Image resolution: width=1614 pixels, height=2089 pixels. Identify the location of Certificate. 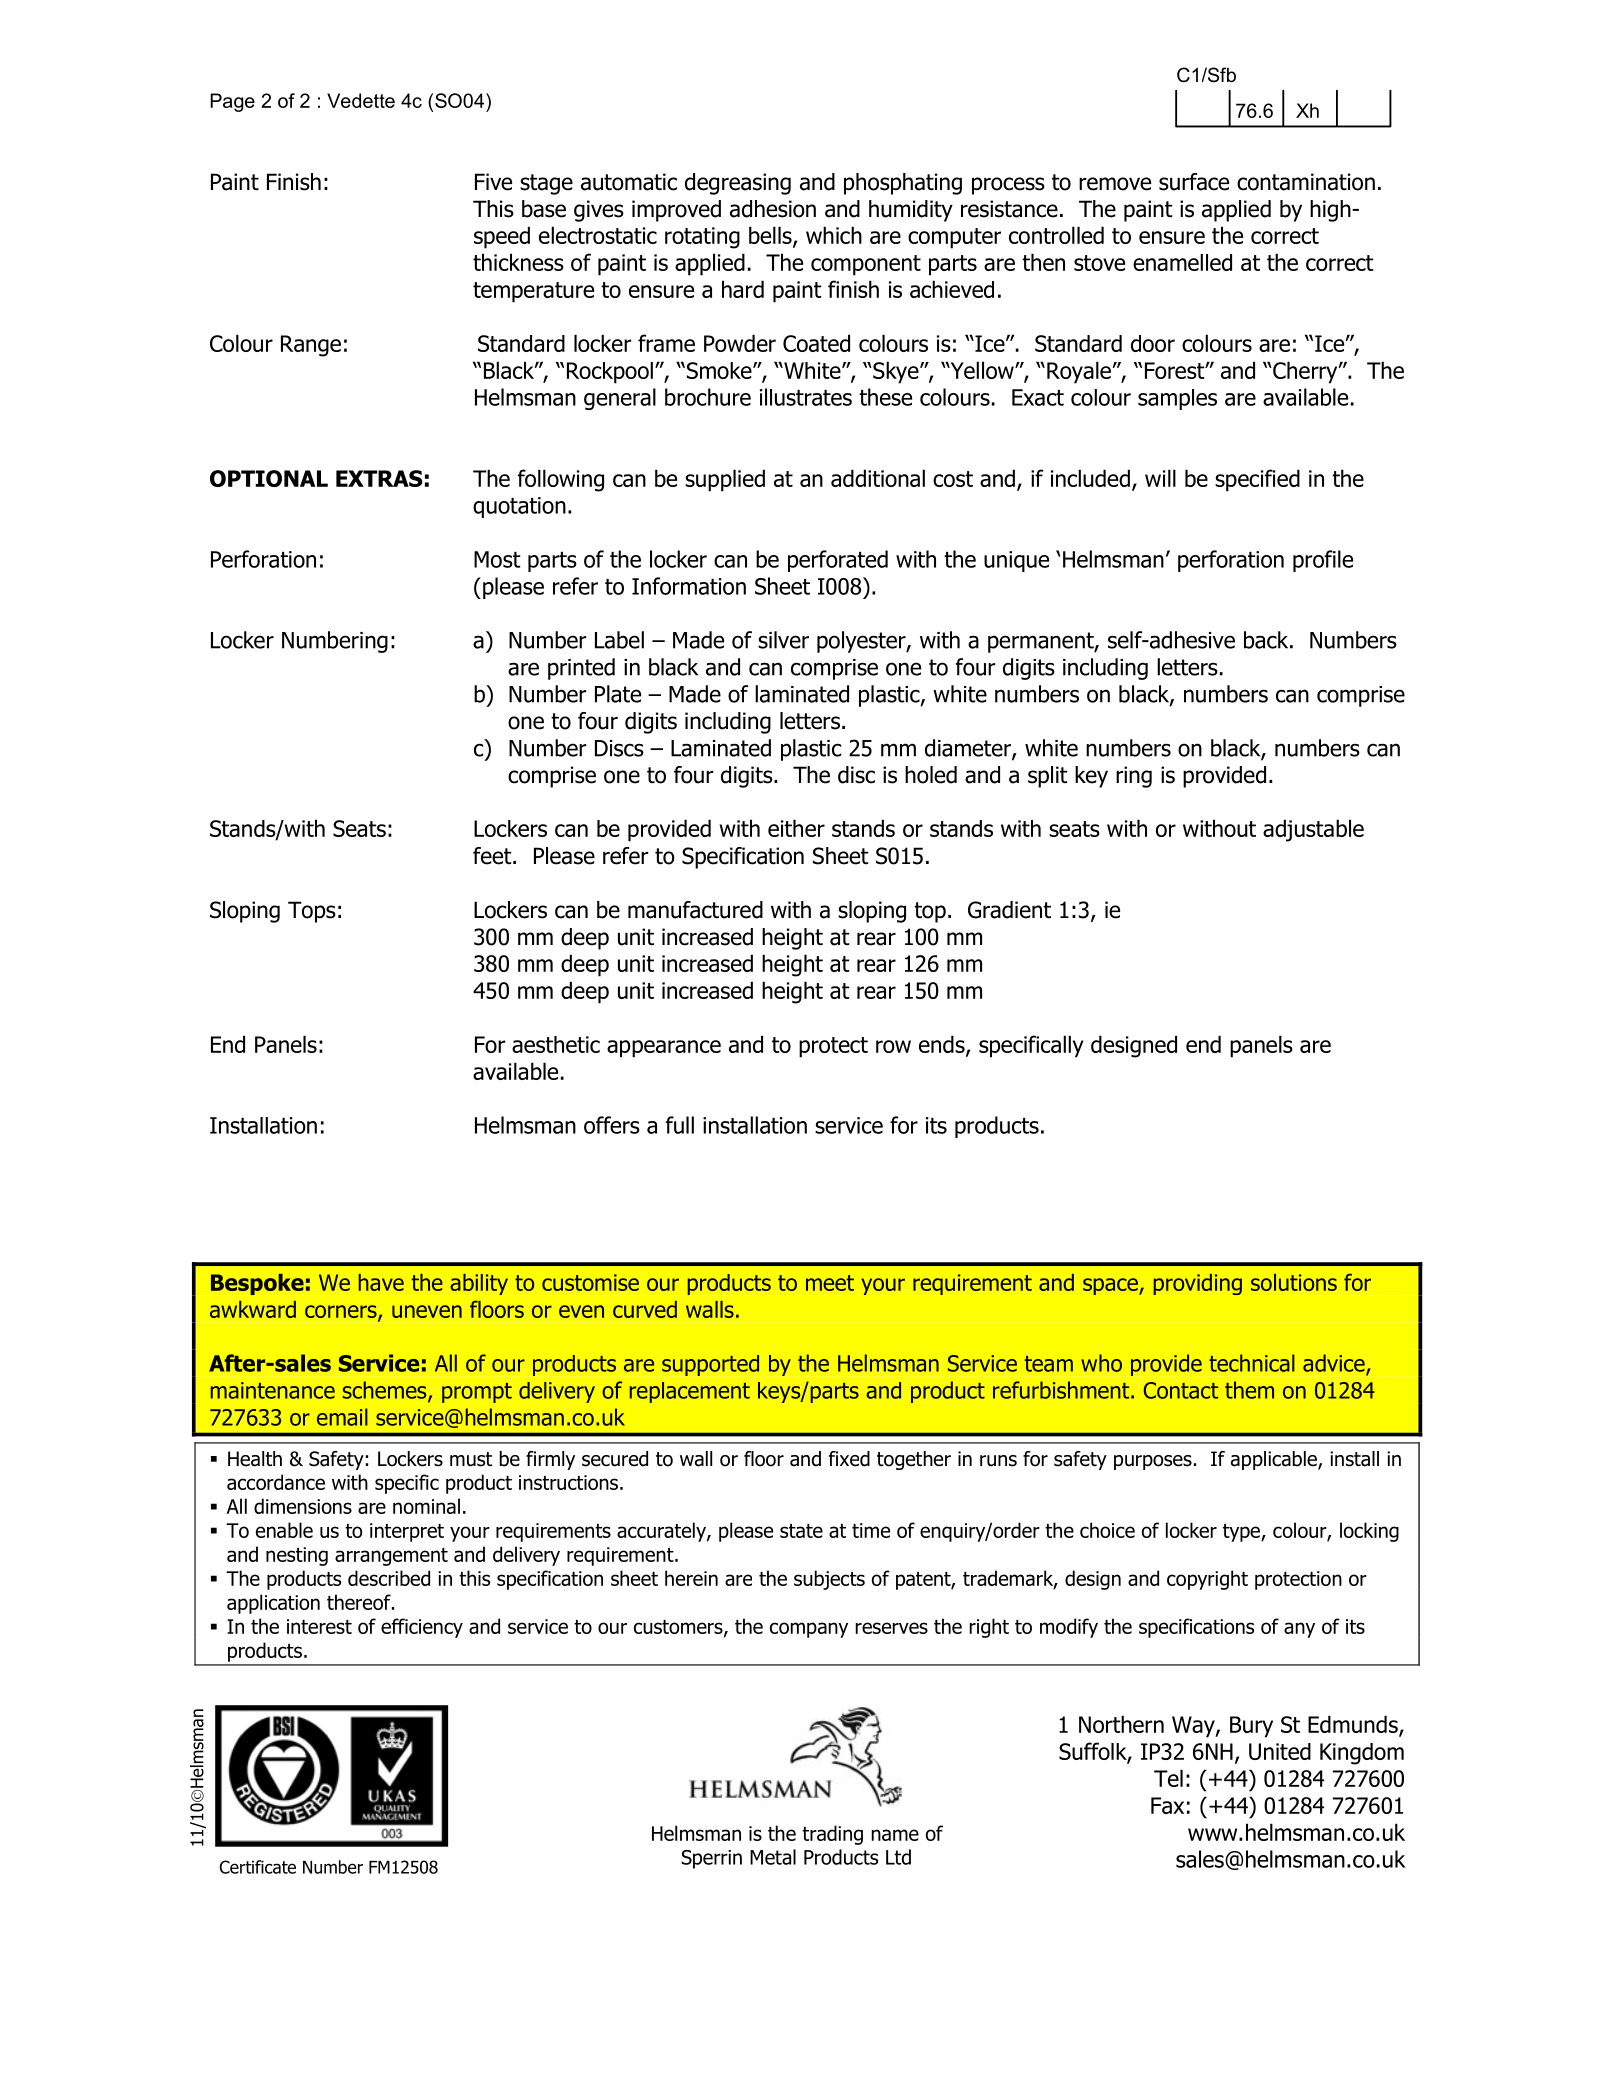
(258, 1867).
